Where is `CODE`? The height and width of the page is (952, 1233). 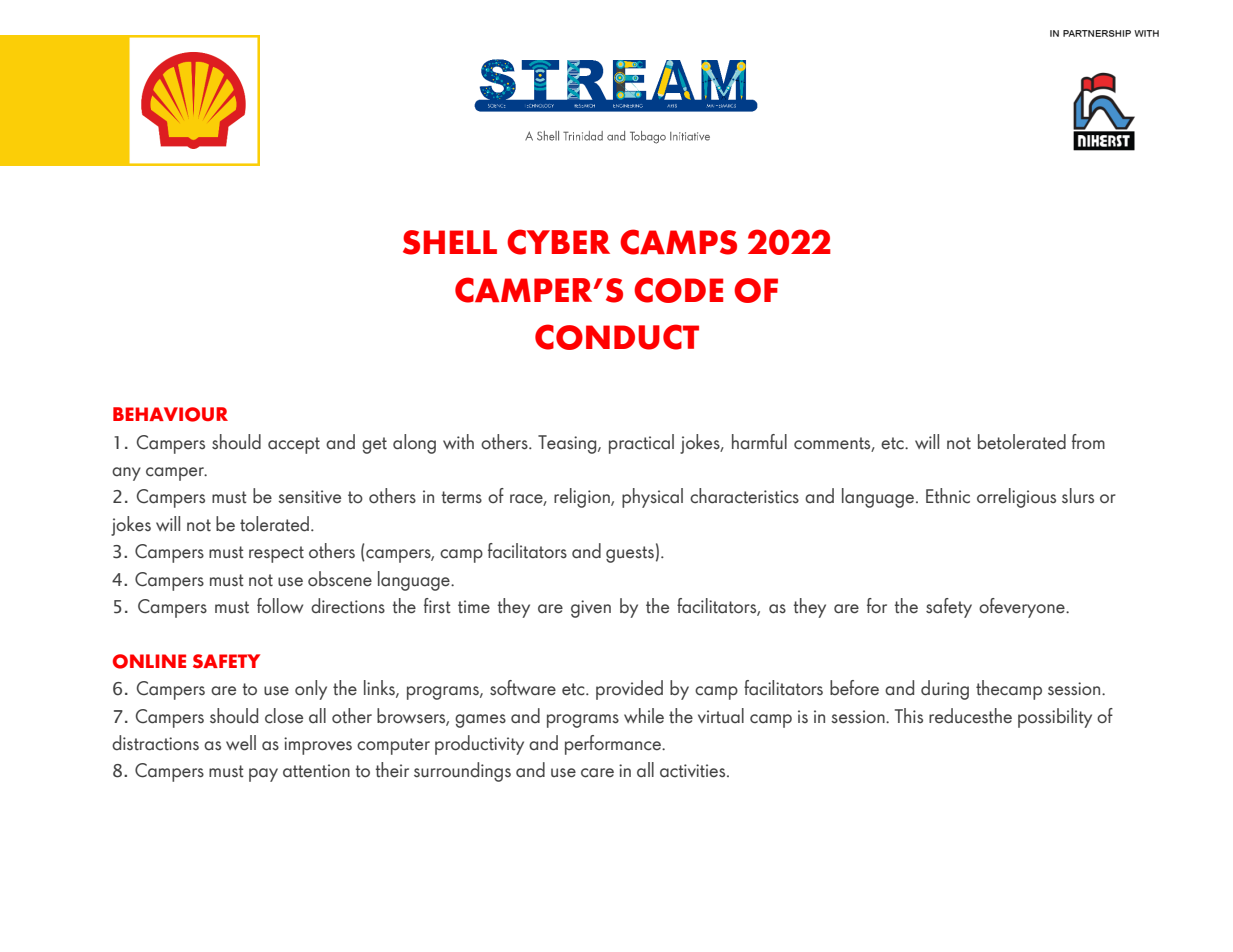 CODE is located at coordinates (678, 290).
